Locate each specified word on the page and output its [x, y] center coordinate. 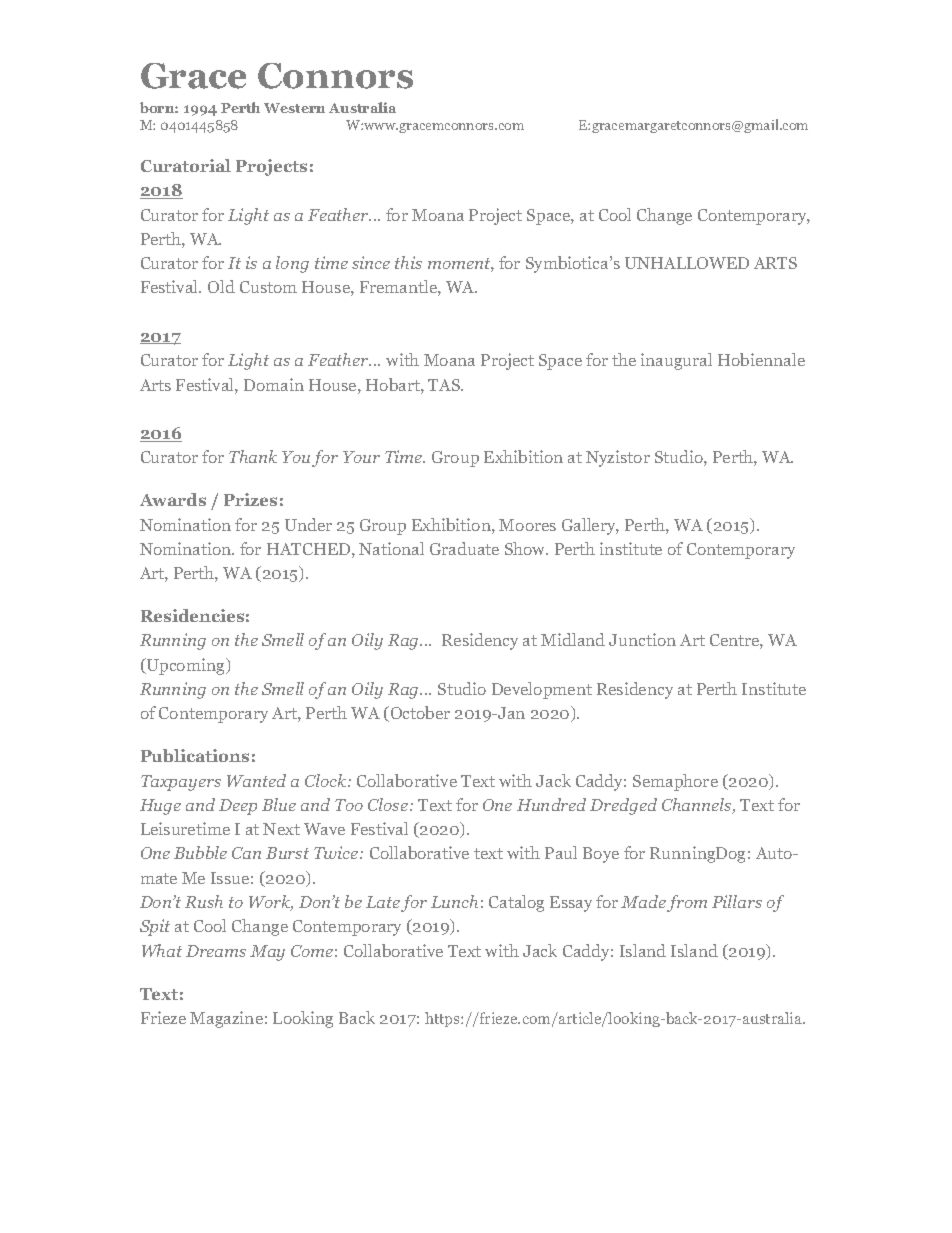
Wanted [256, 780]
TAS [445, 385]
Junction [642, 639]
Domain [274, 384]
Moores [527, 525]
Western [294, 108]
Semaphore [675, 782]
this [408, 262]
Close [388, 804]
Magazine [226, 1019]
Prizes [250, 499]
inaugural [676, 361]
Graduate [464, 548]
